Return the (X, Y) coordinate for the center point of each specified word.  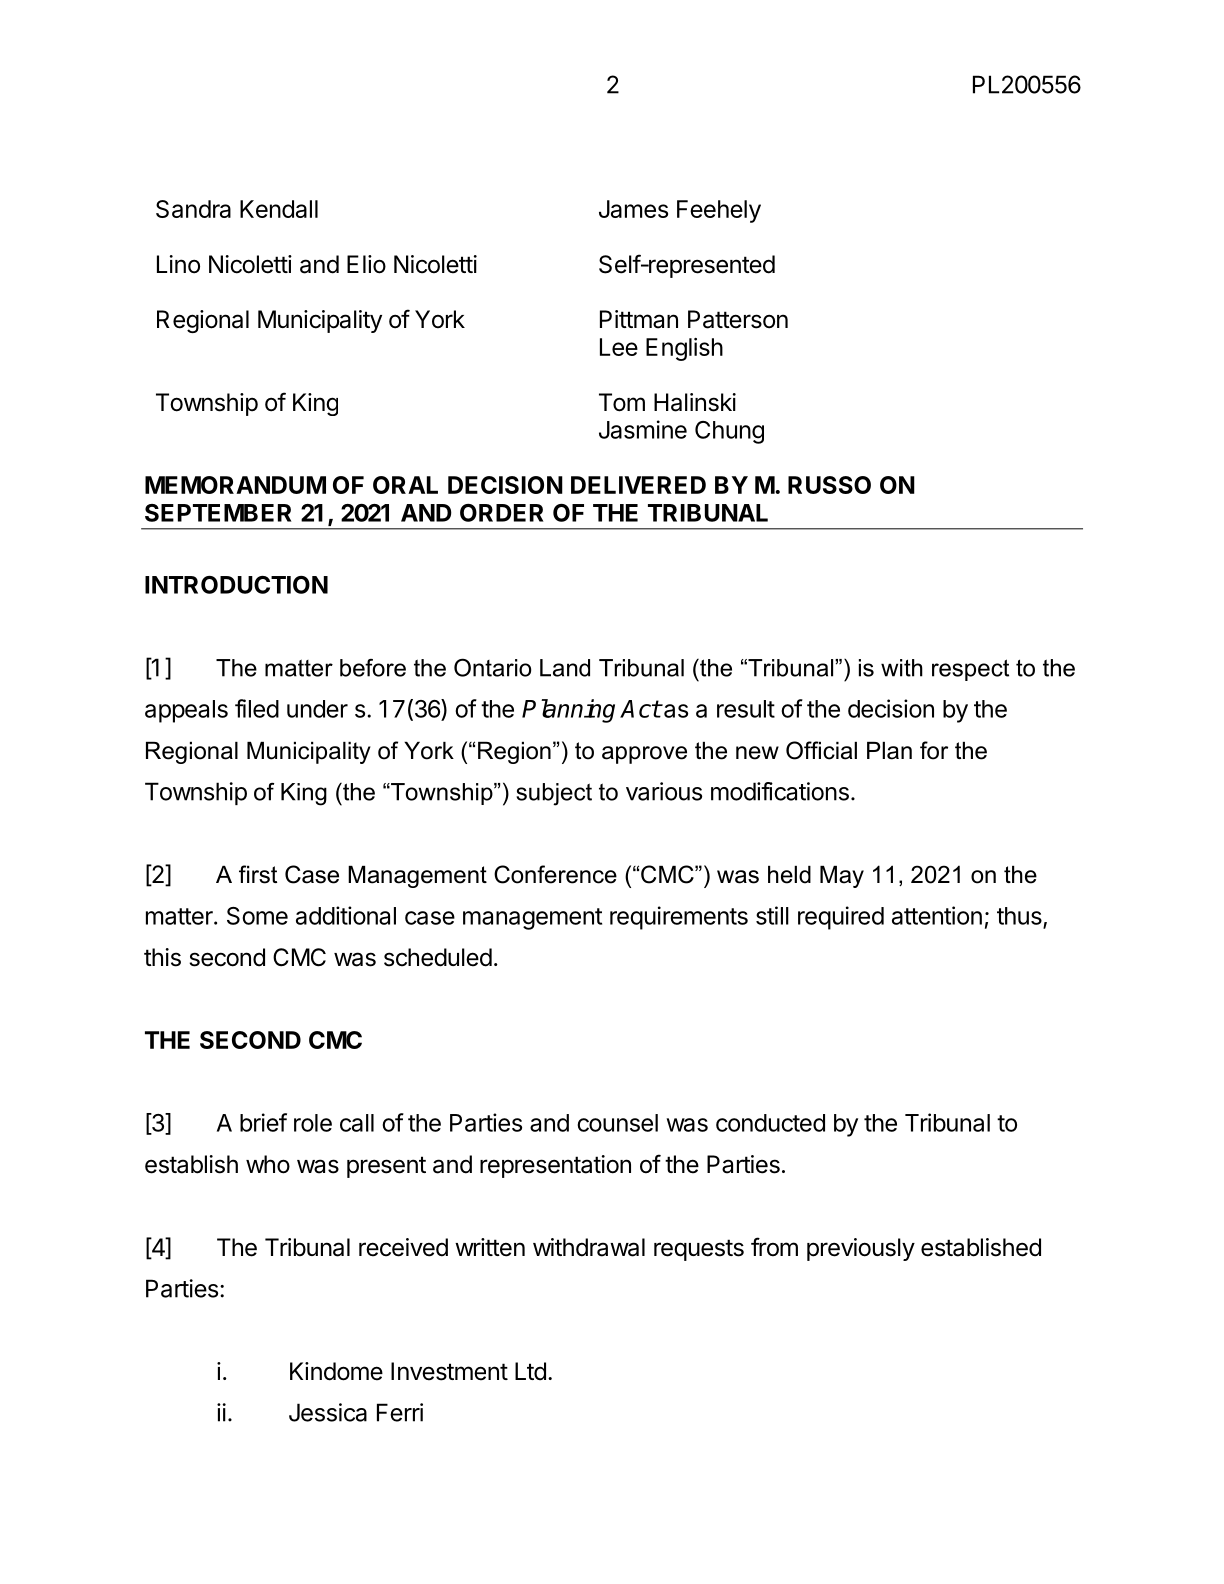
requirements (679, 918)
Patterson (738, 319)
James (633, 209)
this (162, 957)
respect (970, 670)
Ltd (530, 1371)
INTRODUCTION (236, 585)
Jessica (328, 1412)
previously (861, 1249)
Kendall (279, 209)
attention (937, 915)
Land (565, 668)
